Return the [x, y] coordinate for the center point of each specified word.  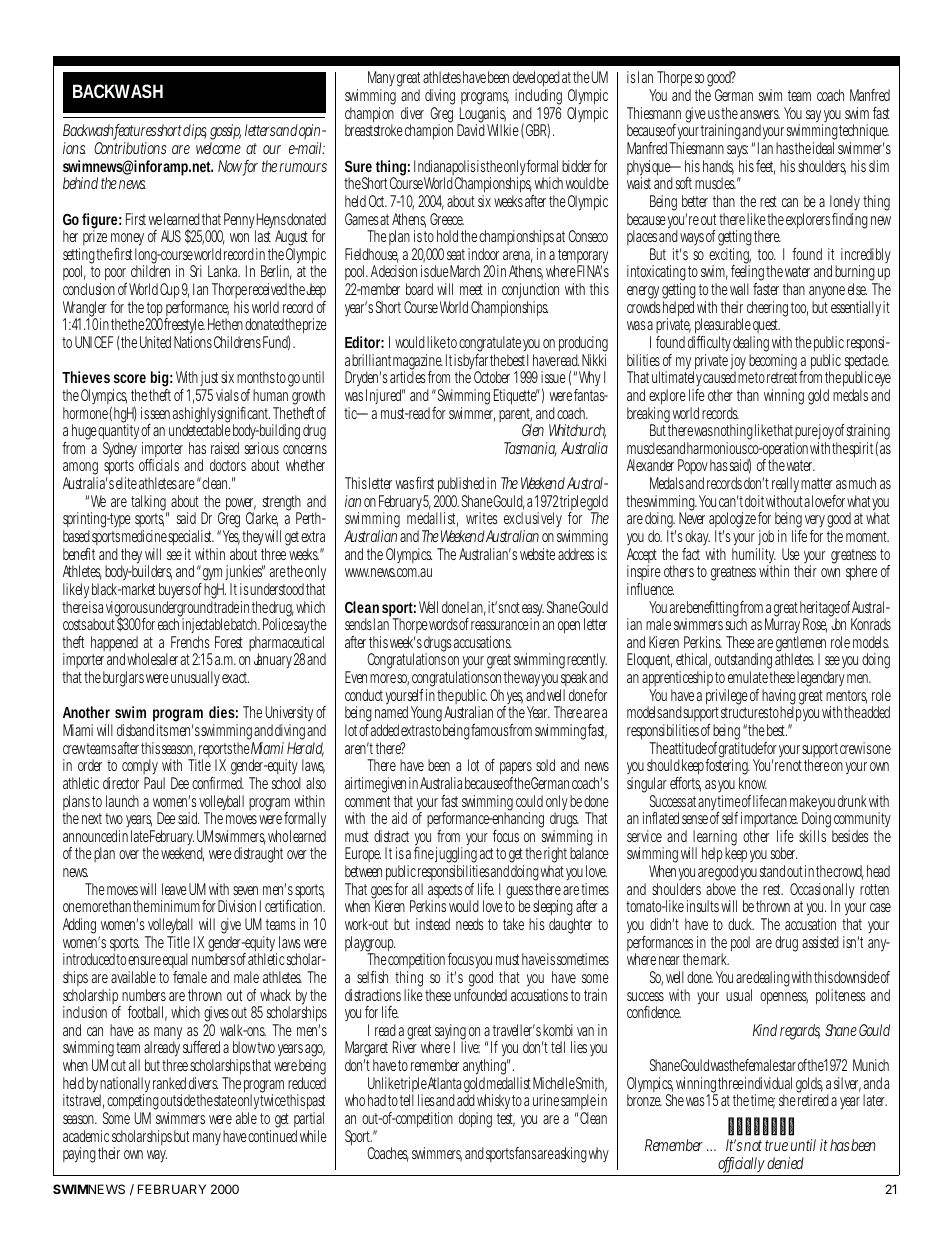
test [506, 1120]
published [460, 486]
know [753, 783]
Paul [154, 783]
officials [159, 465]
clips [195, 131]
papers [516, 770]
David [471, 130]
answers [760, 114]
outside [178, 1100]
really [785, 486]
